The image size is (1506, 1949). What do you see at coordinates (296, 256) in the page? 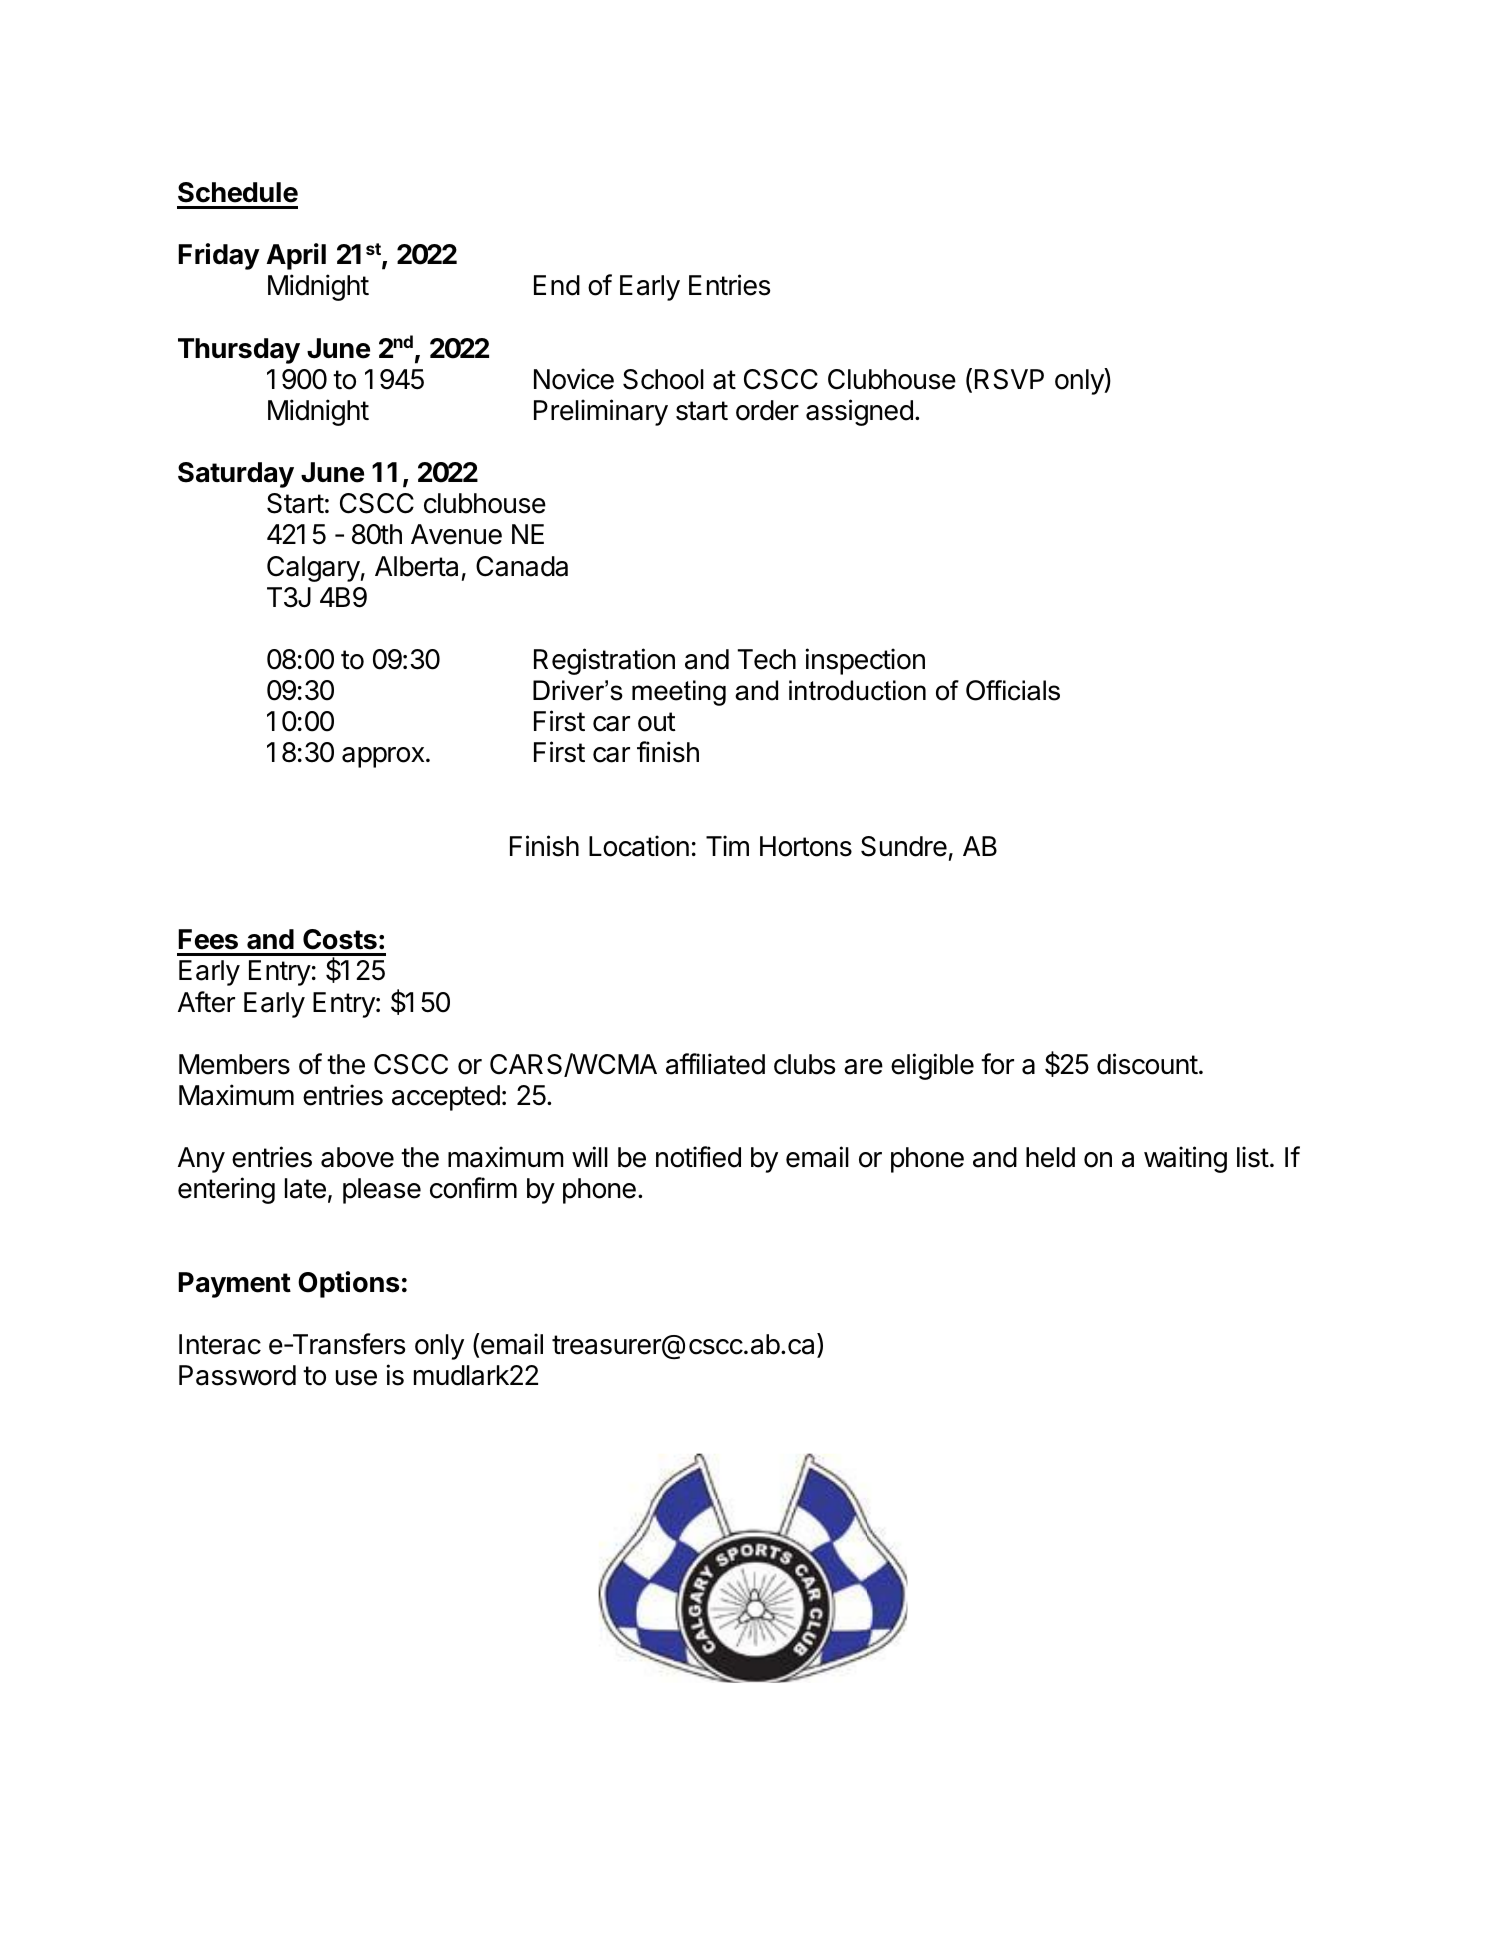
I see `April` at bounding box center [296, 256].
